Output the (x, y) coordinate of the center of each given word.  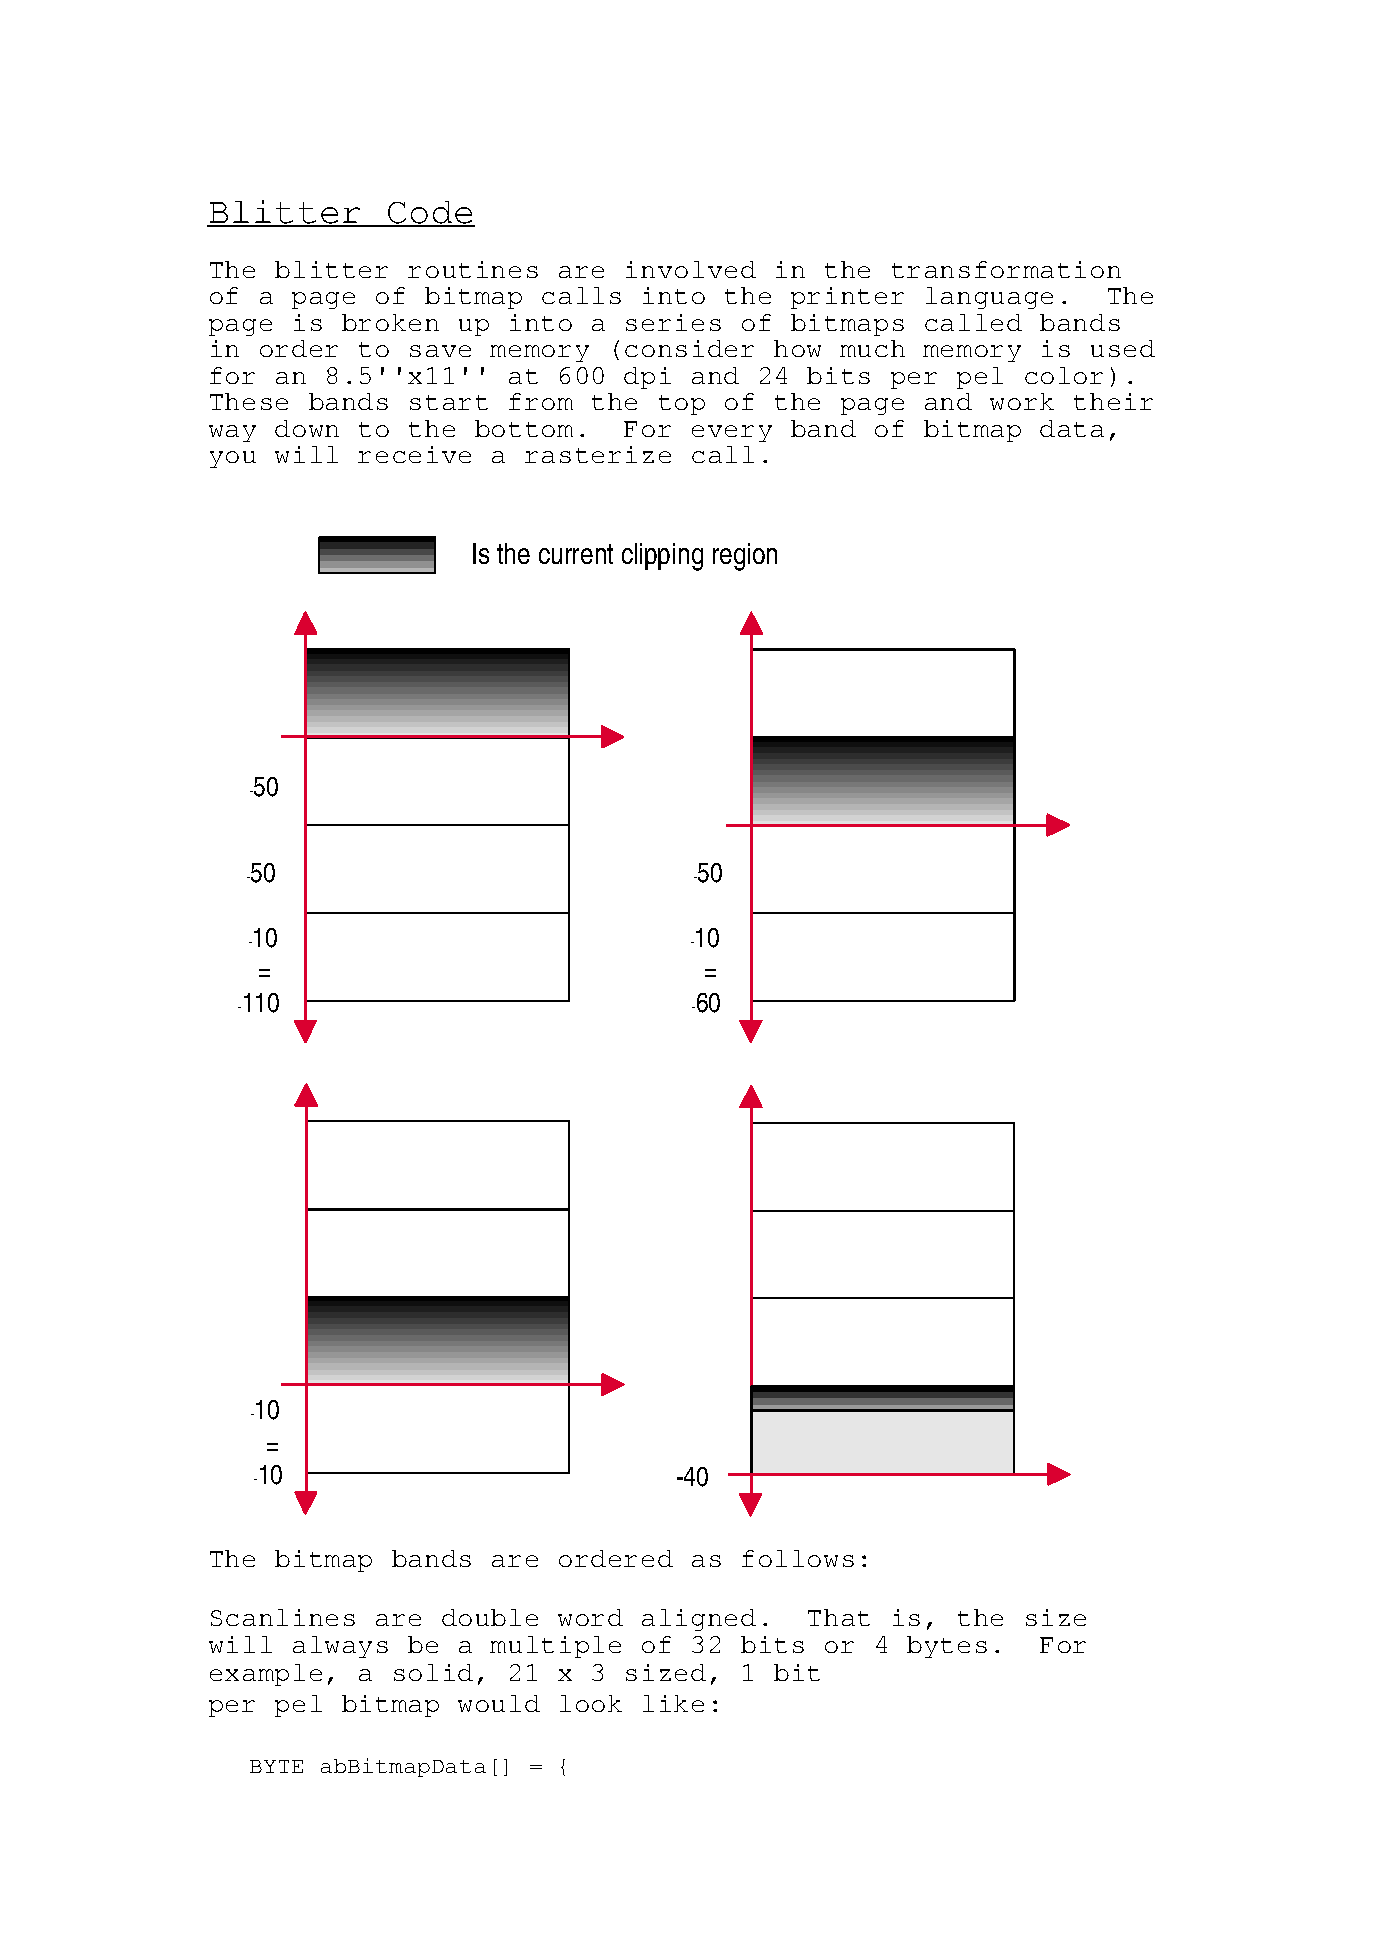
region (745, 557)
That (839, 1617)
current (576, 554)
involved (691, 269)
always (340, 1647)
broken (390, 322)
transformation (1006, 269)
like (673, 1703)
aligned (699, 1620)
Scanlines (283, 1617)
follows (798, 1558)
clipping (662, 557)
